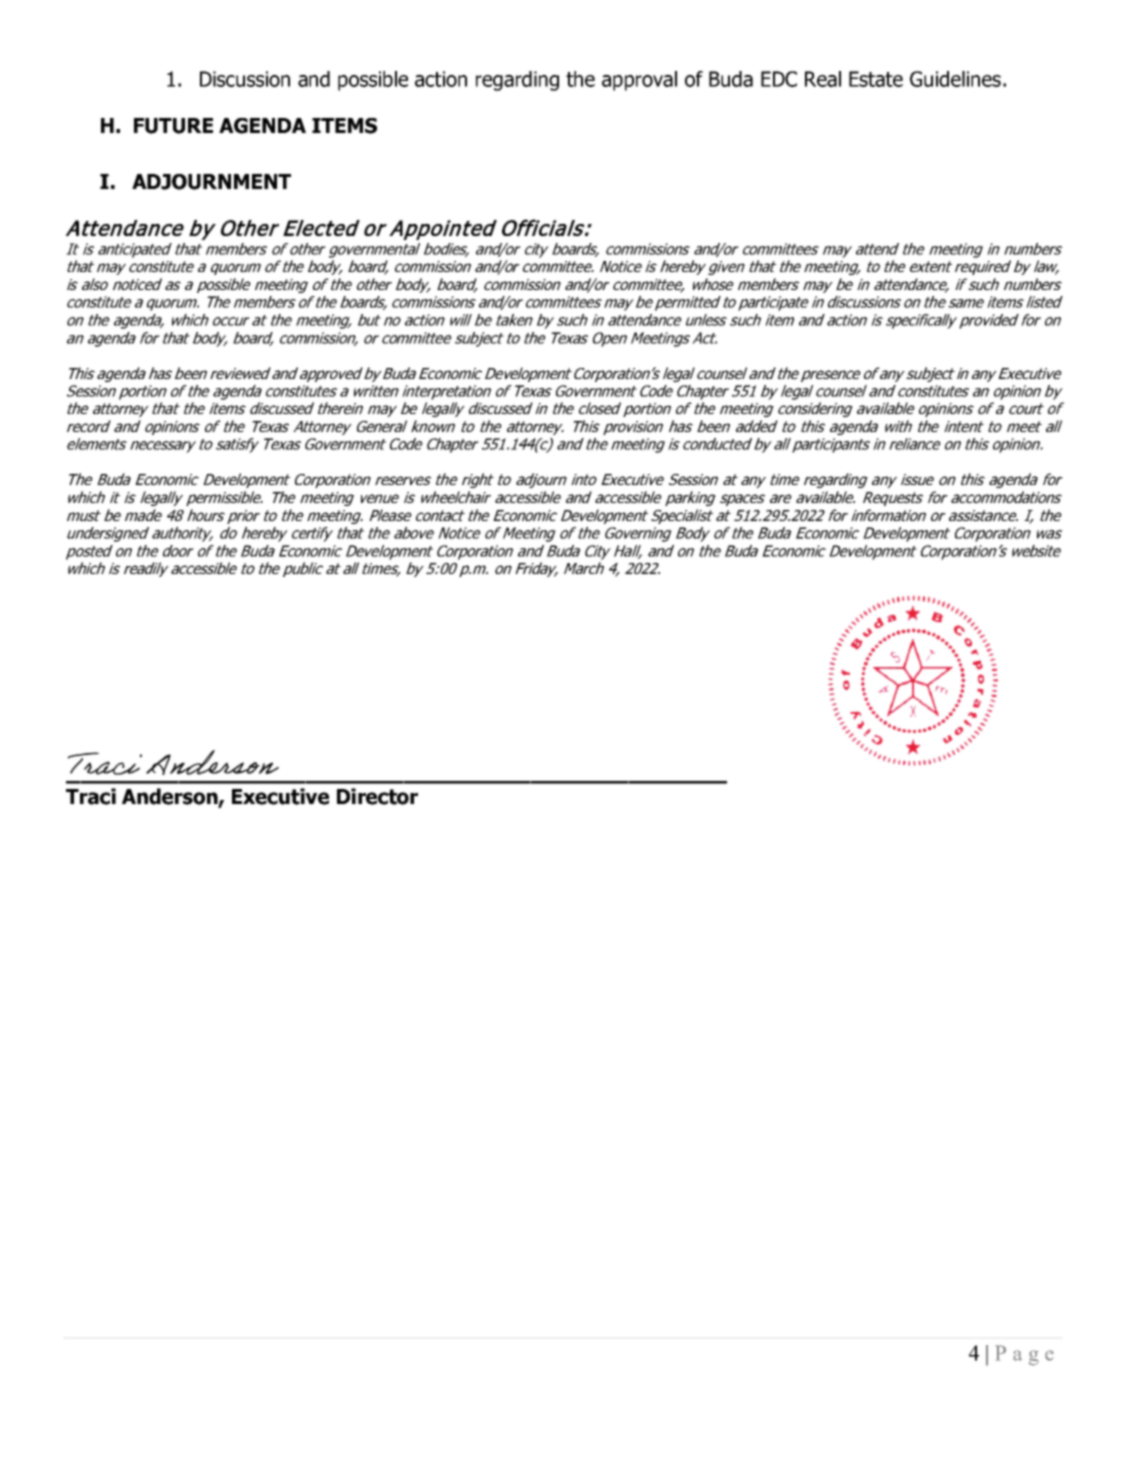 The width and height of the screenshot is (1126, 1457). I want to click on Page, so click(1024, 1355).
